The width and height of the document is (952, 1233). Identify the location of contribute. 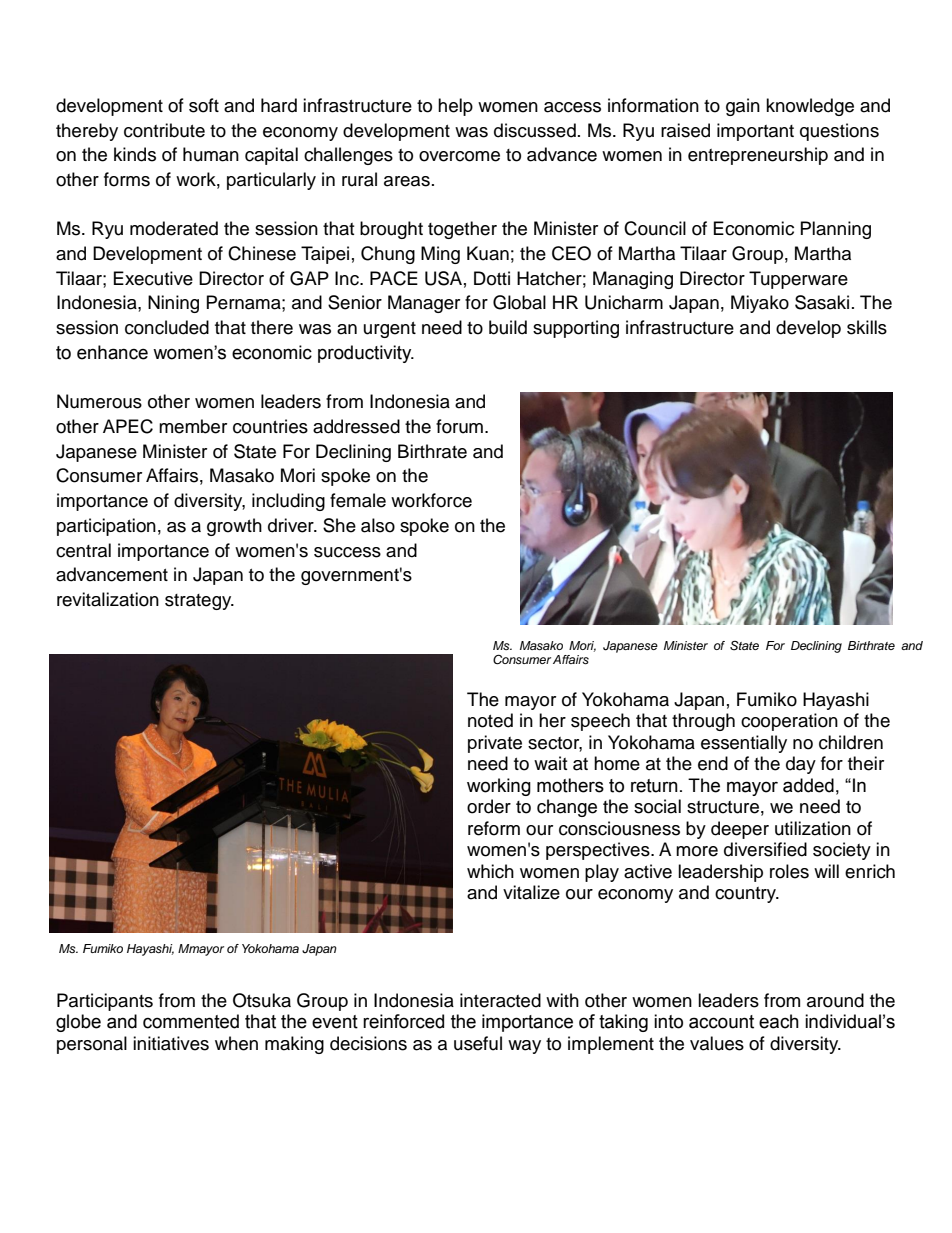
(164, 130).
